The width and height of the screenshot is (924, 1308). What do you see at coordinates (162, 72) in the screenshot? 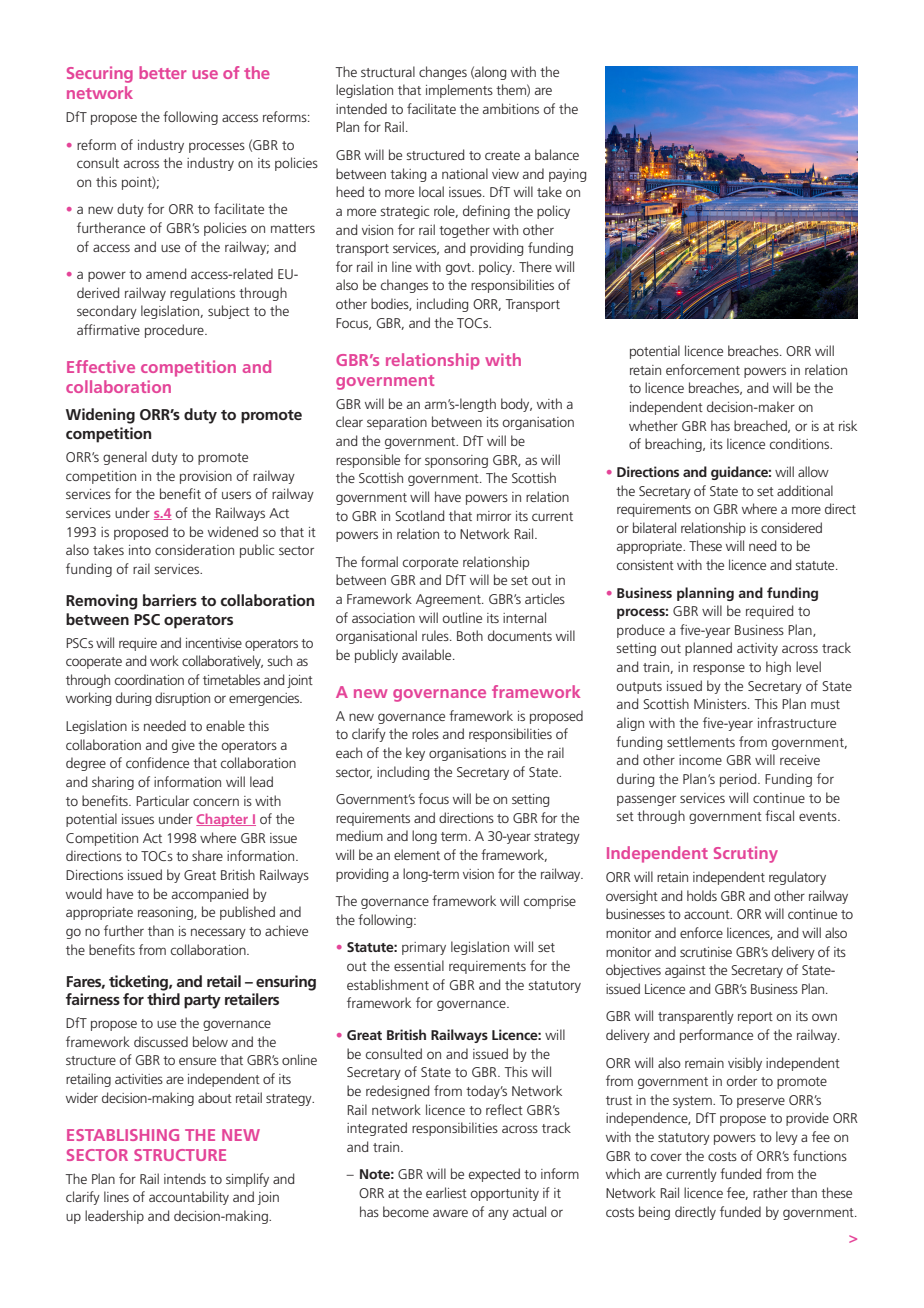
I see `better` at bounding box center [162, 72].
